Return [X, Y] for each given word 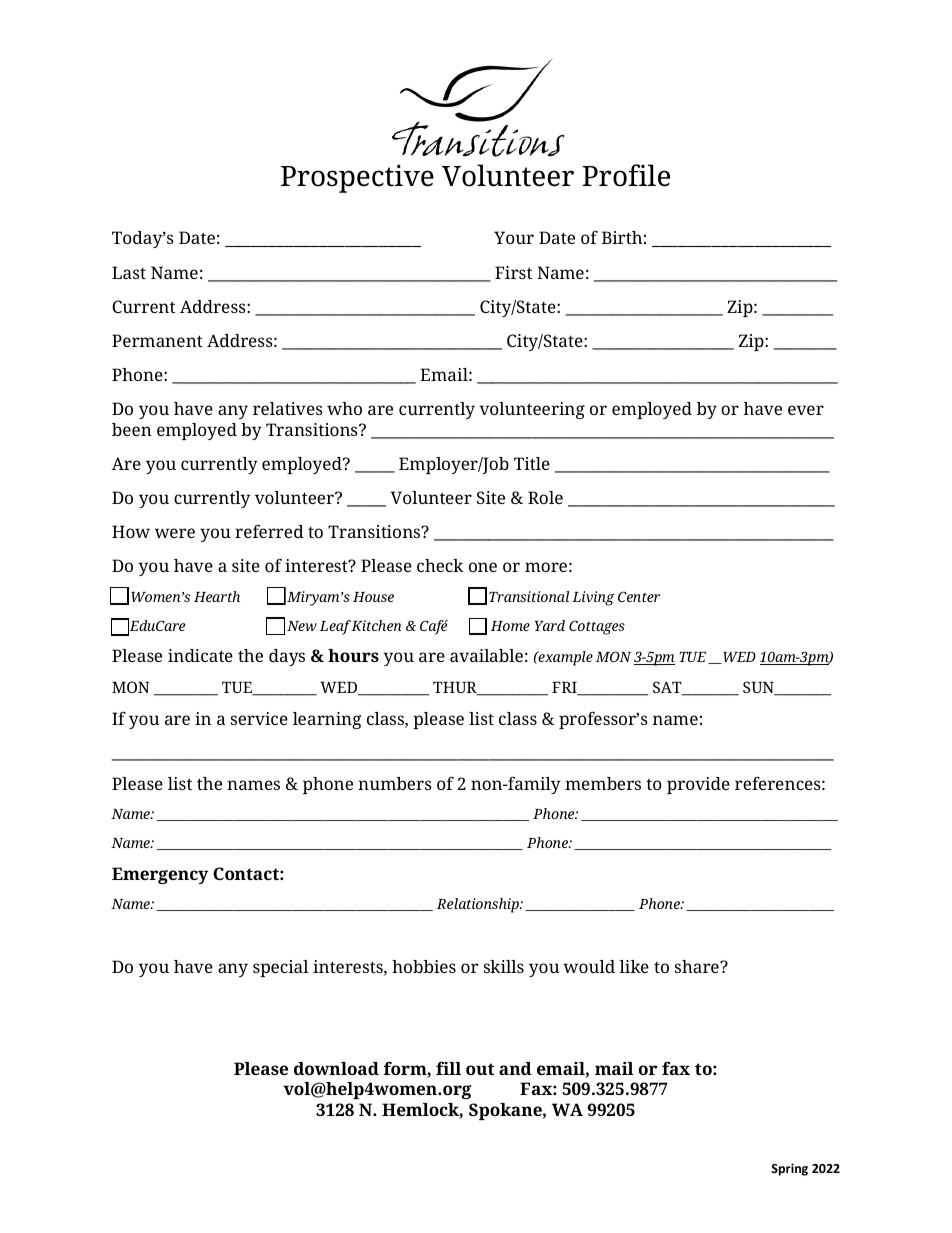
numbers [395, 783]
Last [129, 272]
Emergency [160, 875]
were [175, 533]
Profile [626, 175]
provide [698, 785]
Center [639, 596]
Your [514, 237]
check [440, 565]
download [336, 1068]
